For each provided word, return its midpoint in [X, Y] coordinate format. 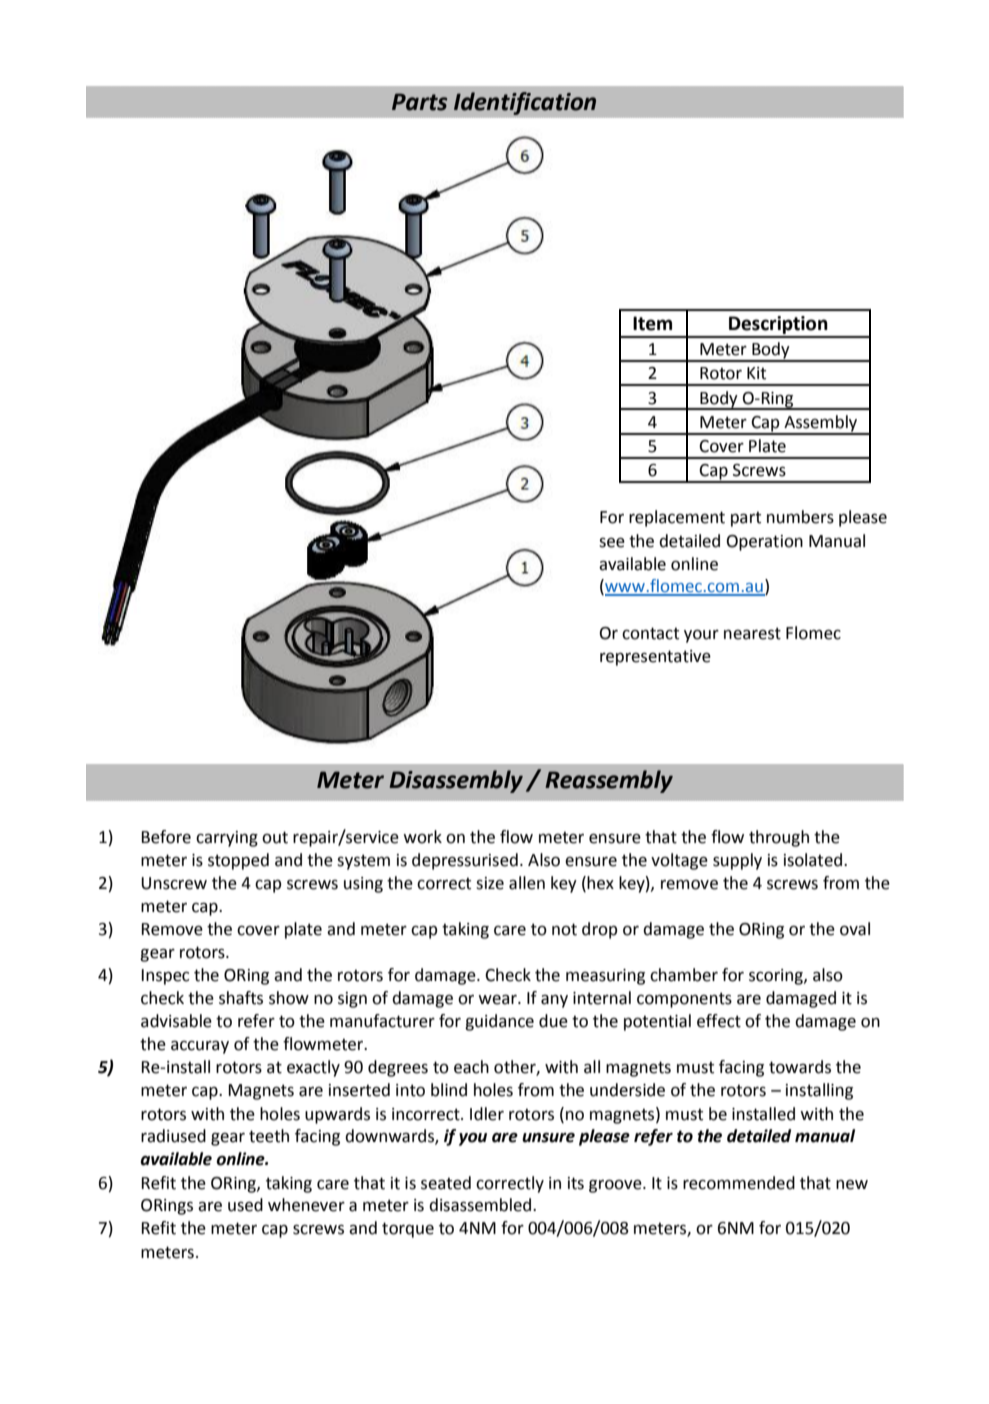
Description [778, 326]
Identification [525, 103]
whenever [306, 1205]
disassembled [480, 1205]
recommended [739, 1183]
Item [652, 323]
